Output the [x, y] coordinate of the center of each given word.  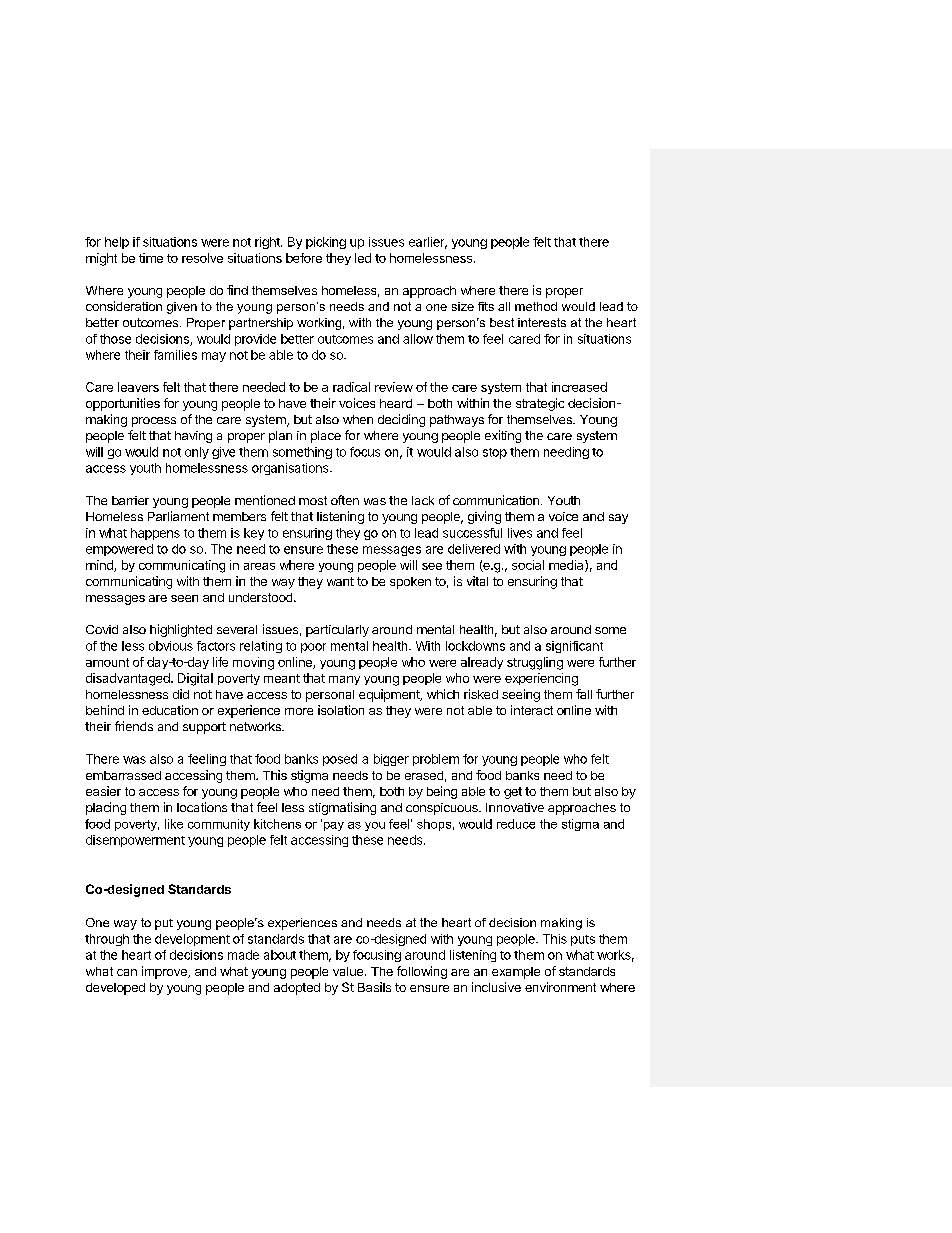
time [151, 258]
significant [574, 647]
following [422, 972]
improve [165, 972]
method [536, 306]
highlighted [181, 630]
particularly [337, 631]
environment [560, 987]
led [363, 258]
